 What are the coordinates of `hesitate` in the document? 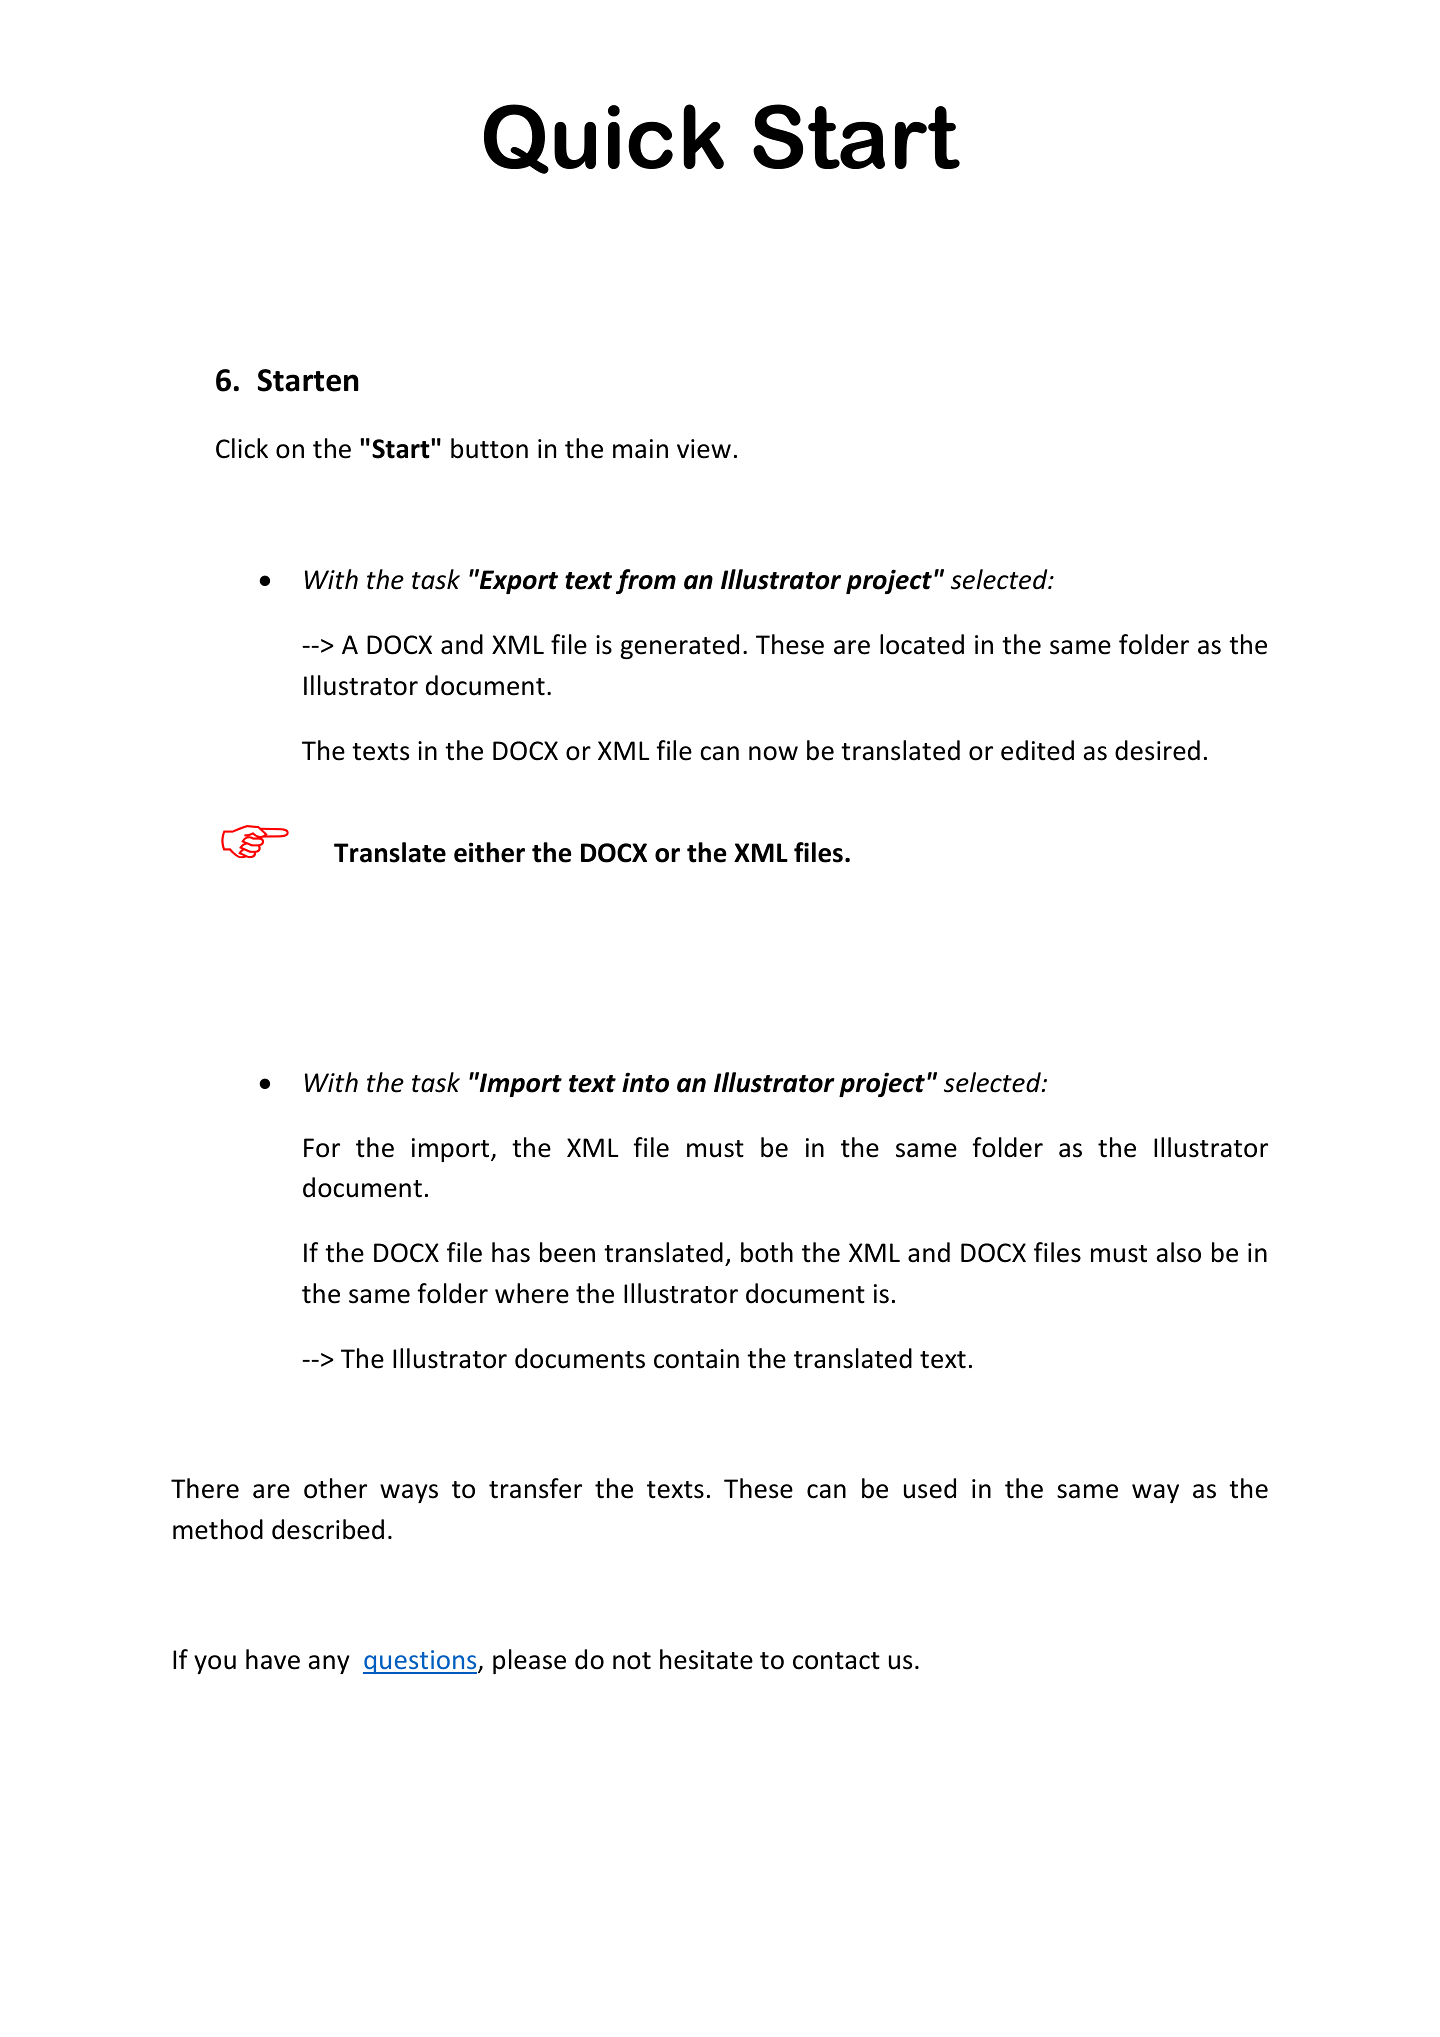 It's located at (706, 1659).
